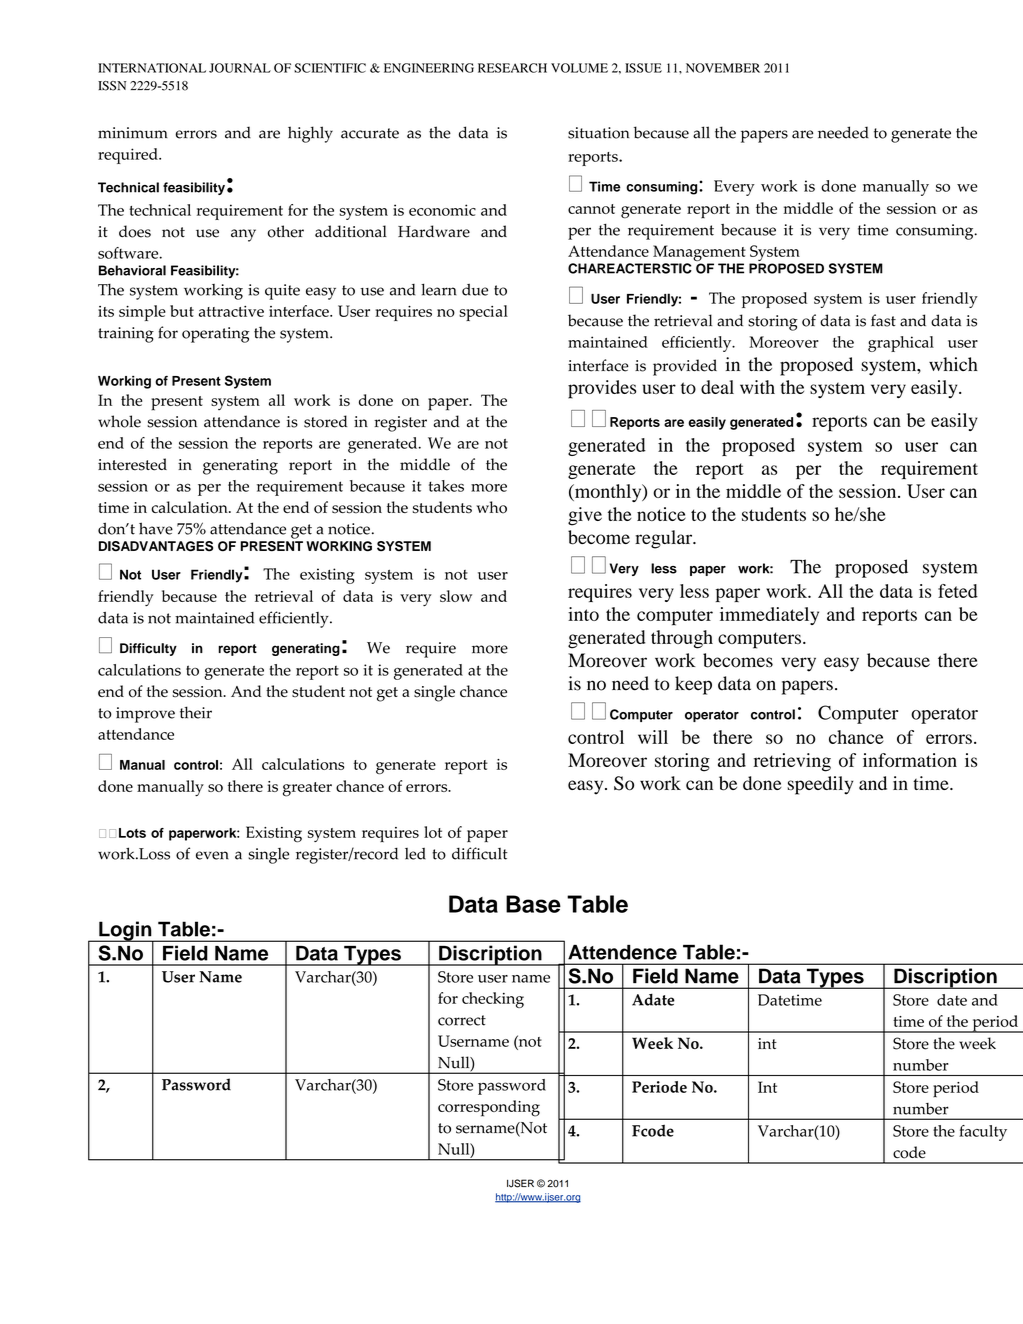  I want to click on NOVEMBER, so click(723, 68).
